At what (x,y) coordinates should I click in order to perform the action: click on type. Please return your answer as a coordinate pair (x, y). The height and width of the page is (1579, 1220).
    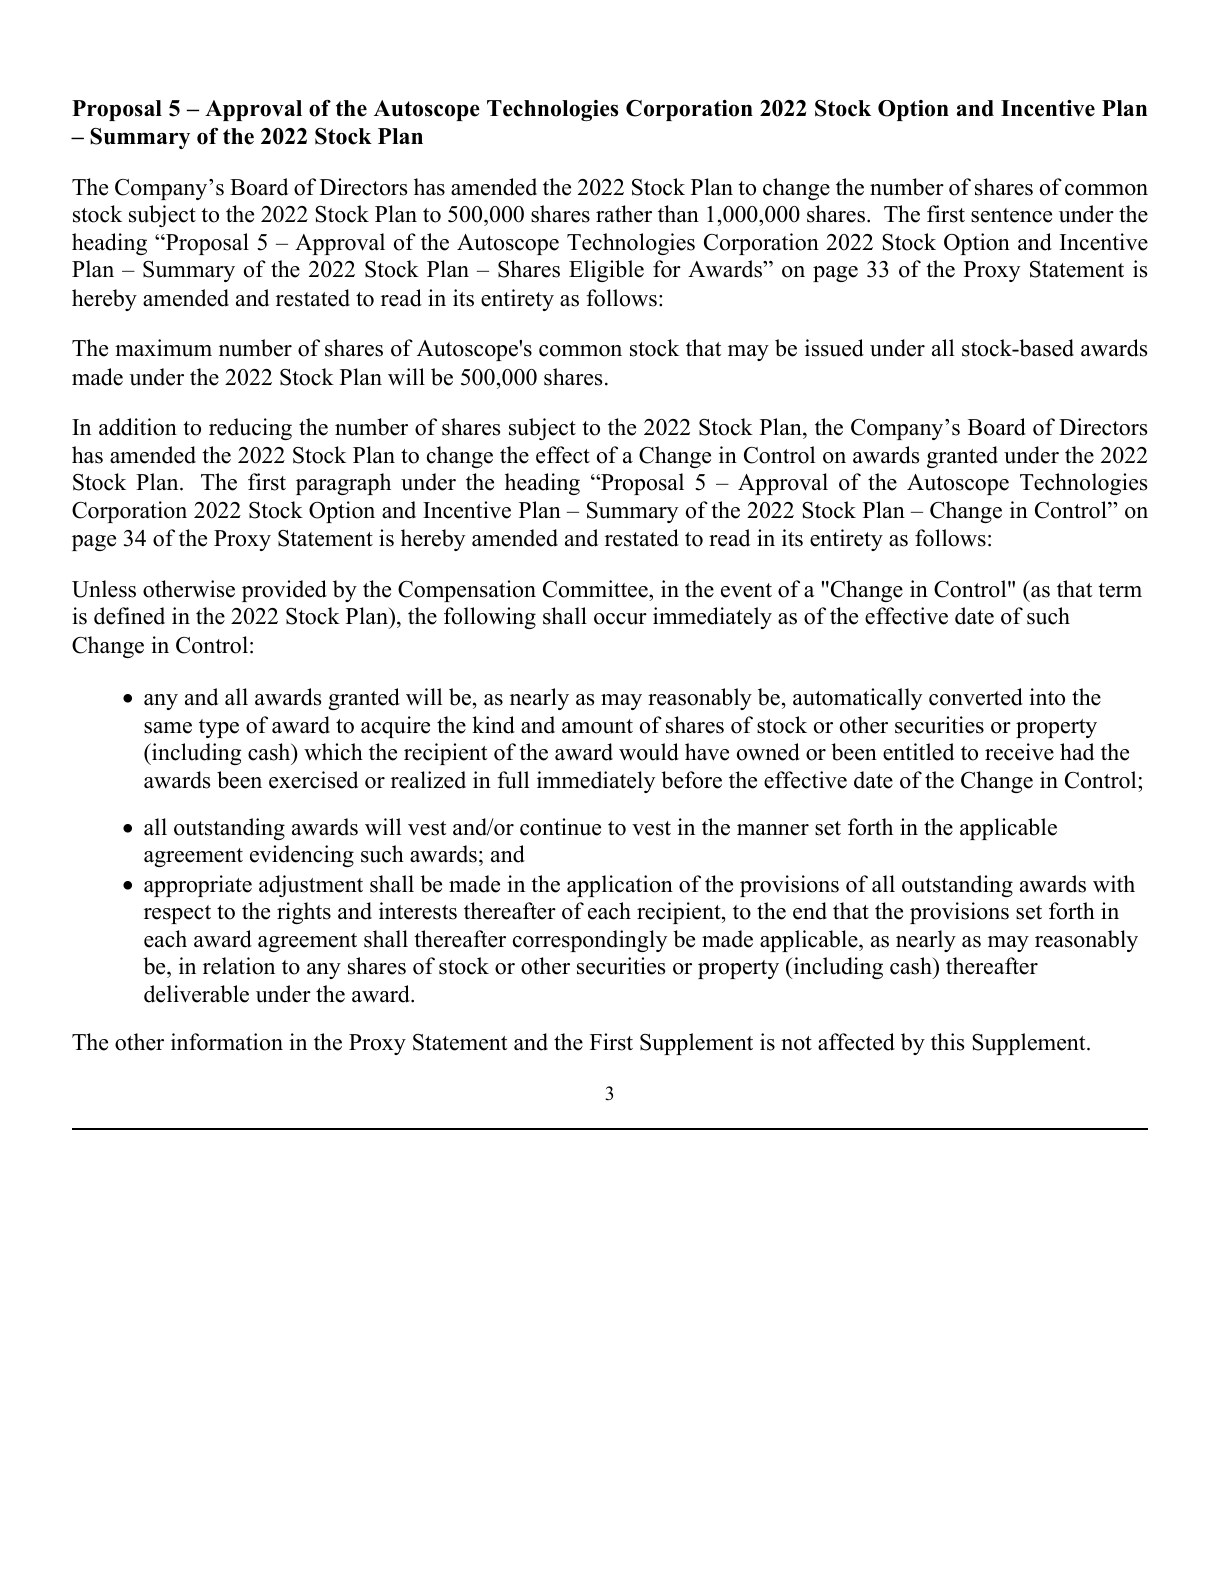
    Looking at the image, I should click on (219, 728).
